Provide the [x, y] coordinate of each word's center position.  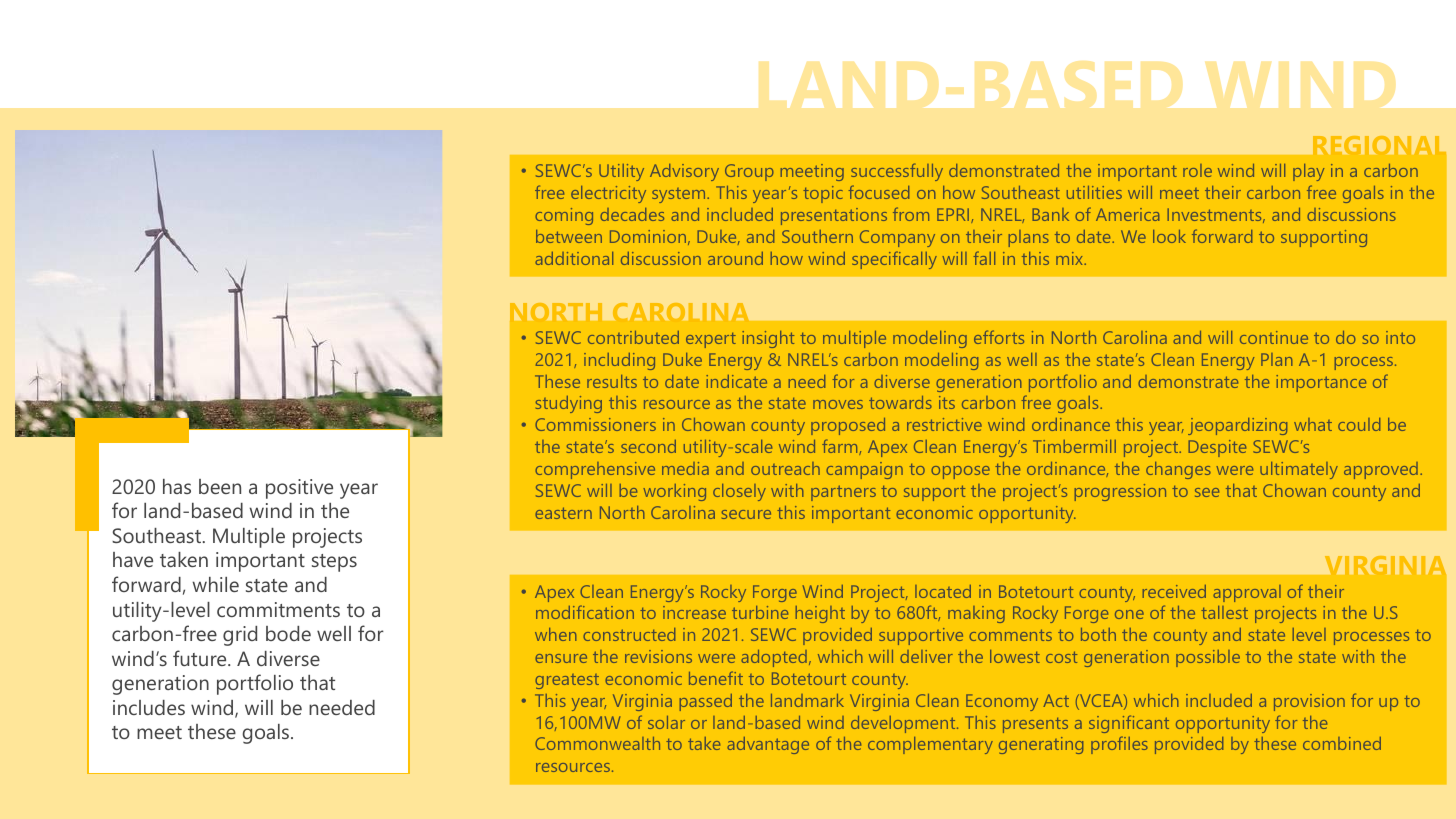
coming [564, 216]
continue [1274, 337]
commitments [278, 609]
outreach [785, 468]
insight [768, 339]
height [820, 614]
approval [1247, 593]
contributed [633, 337]
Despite [1217, 448]
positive [299, 489]
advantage [768, 745]
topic [823, 194]
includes [149, 707]
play [1308, 172]
